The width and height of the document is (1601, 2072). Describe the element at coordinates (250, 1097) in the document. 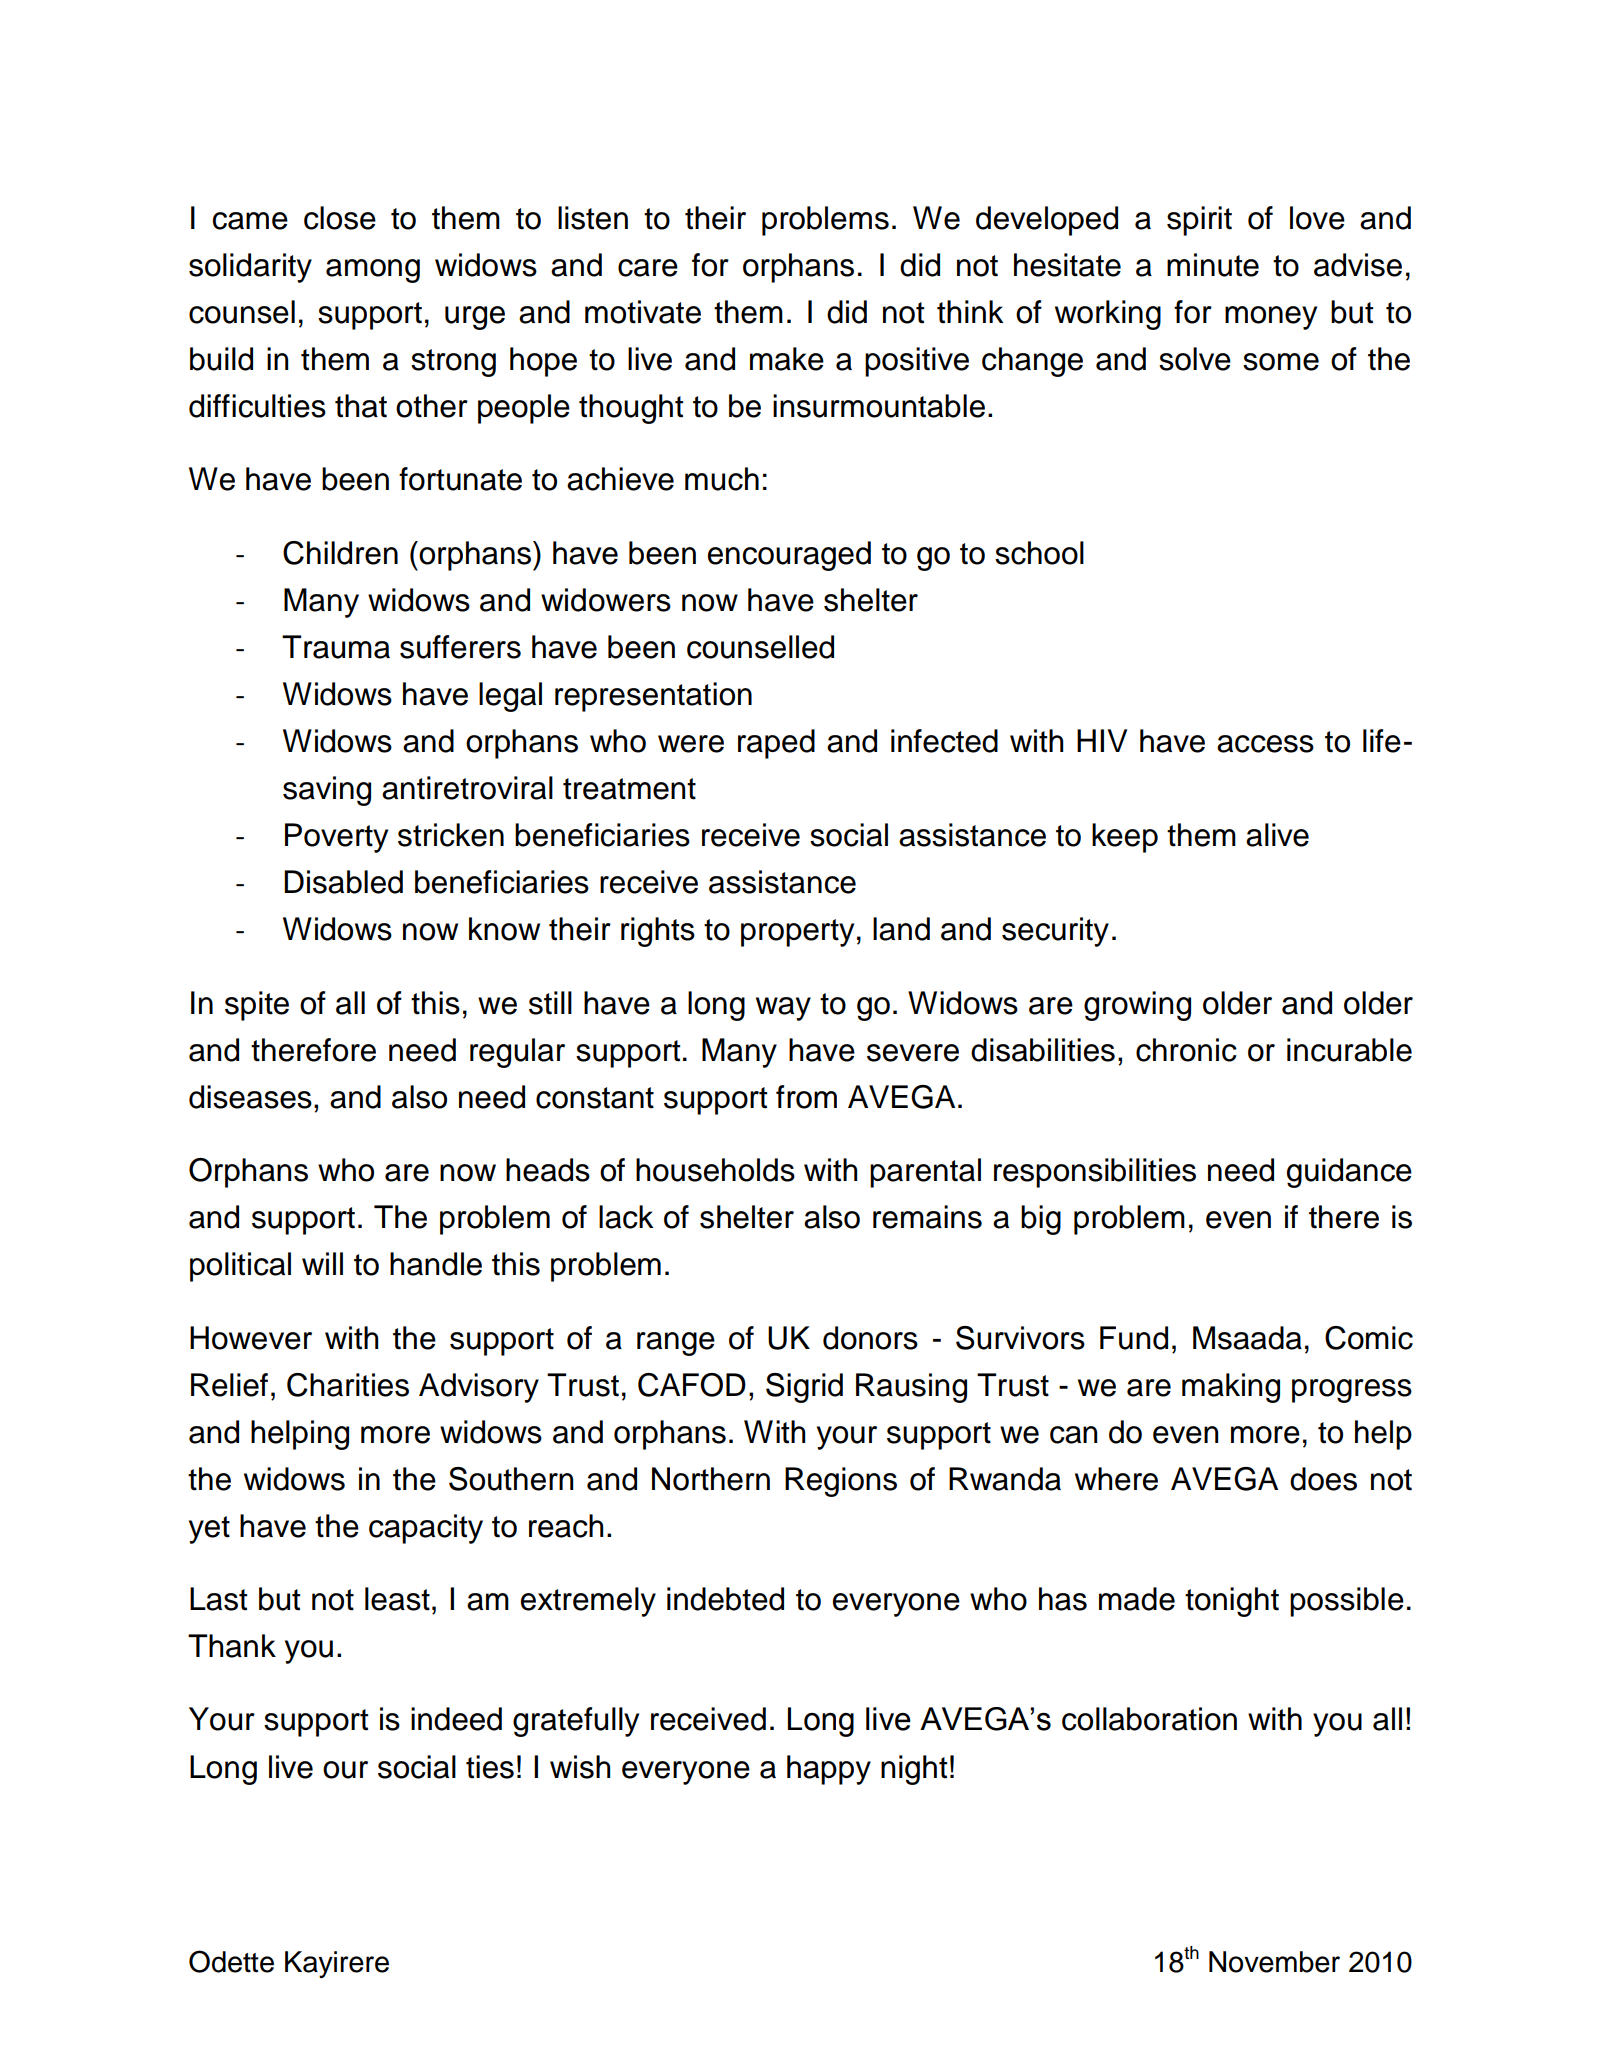

I see `diseases` at that location.
